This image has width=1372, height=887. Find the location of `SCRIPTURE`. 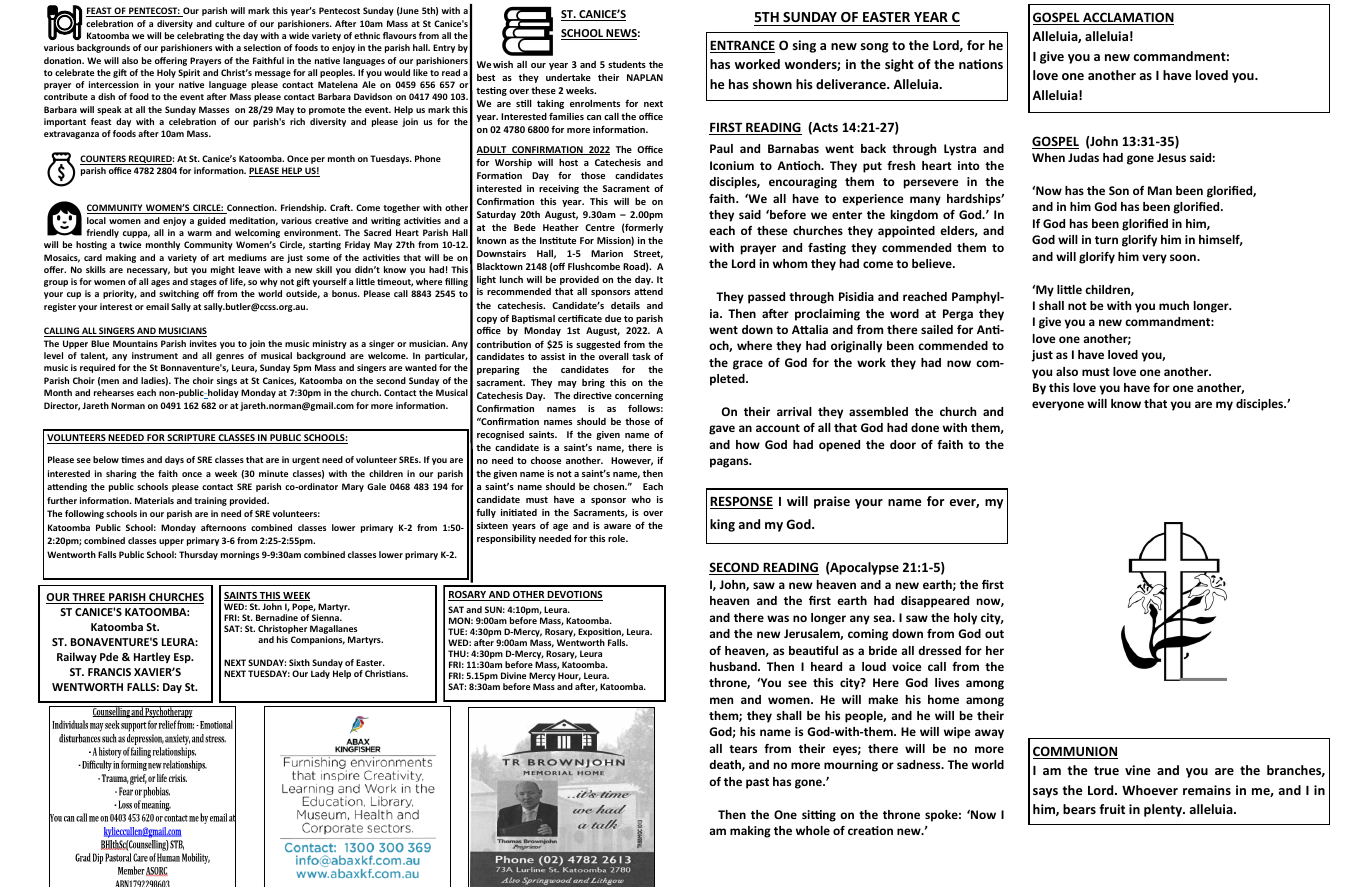

SCRIPTURE is located at coordinates (192, 439).
